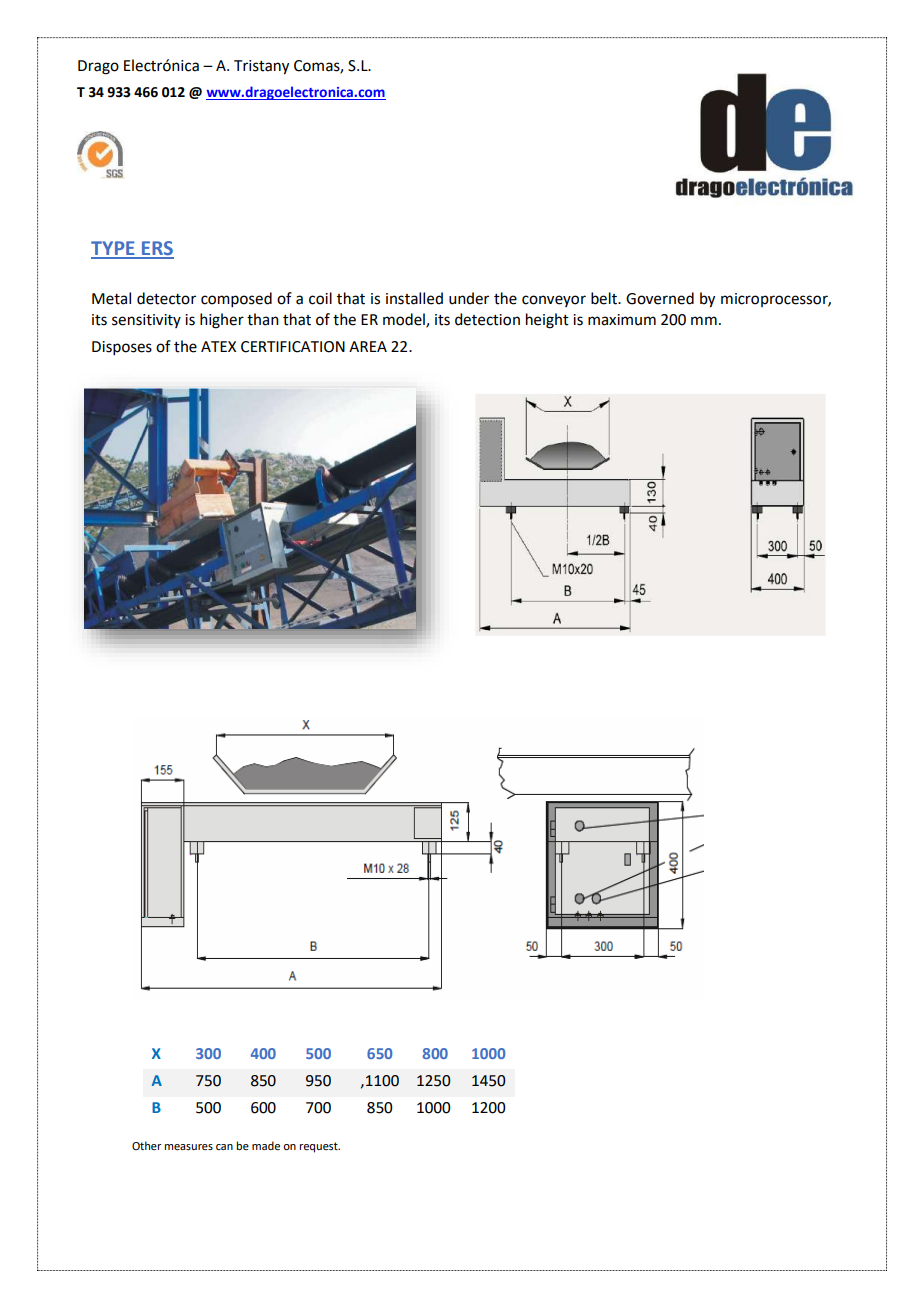  Describe the element at coordinates (293, 347) in the screenshot. I see `CERTIFICATION` at that location.
